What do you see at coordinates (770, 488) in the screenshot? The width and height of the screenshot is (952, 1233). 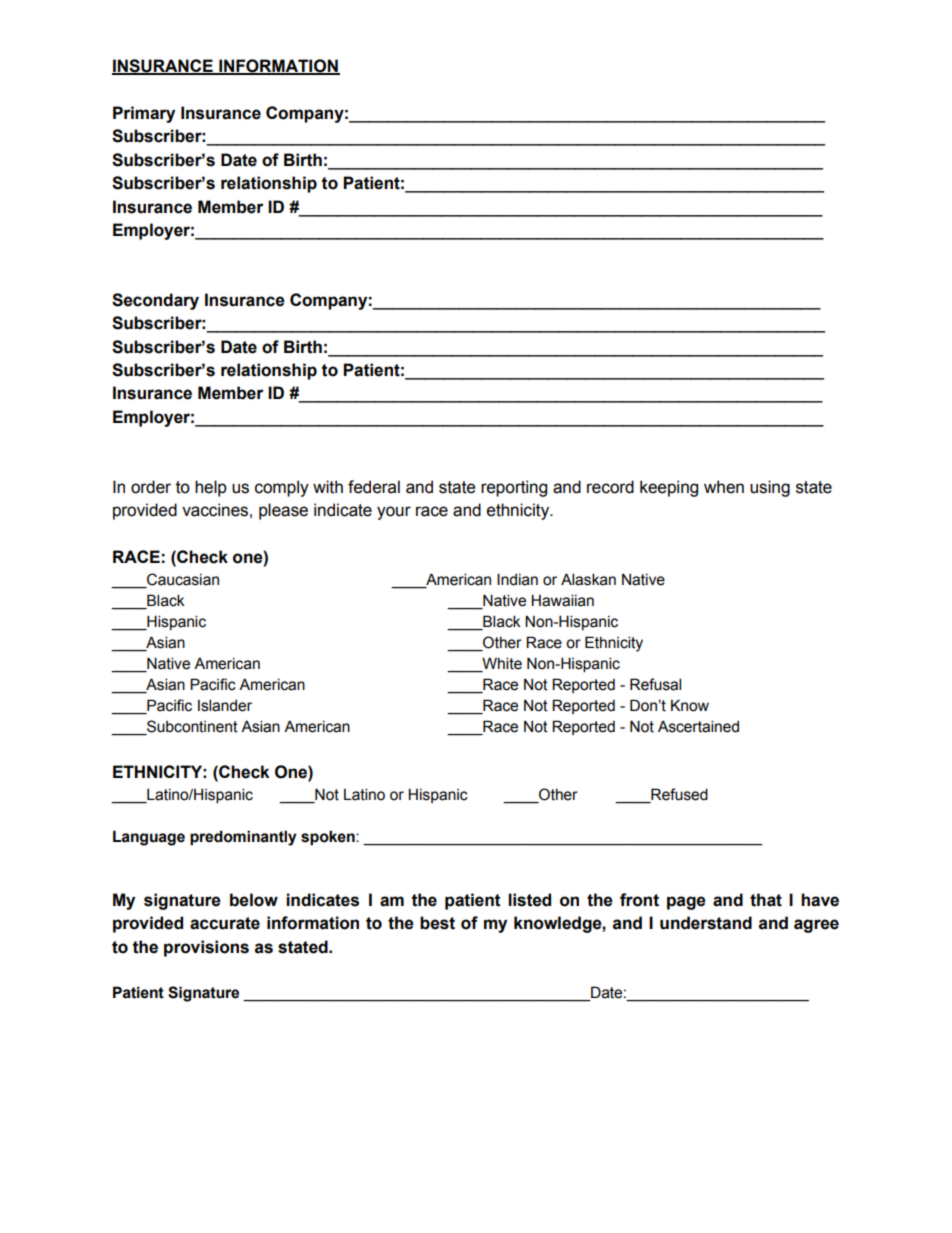 I see `using` at bounding box center [770, 488].
